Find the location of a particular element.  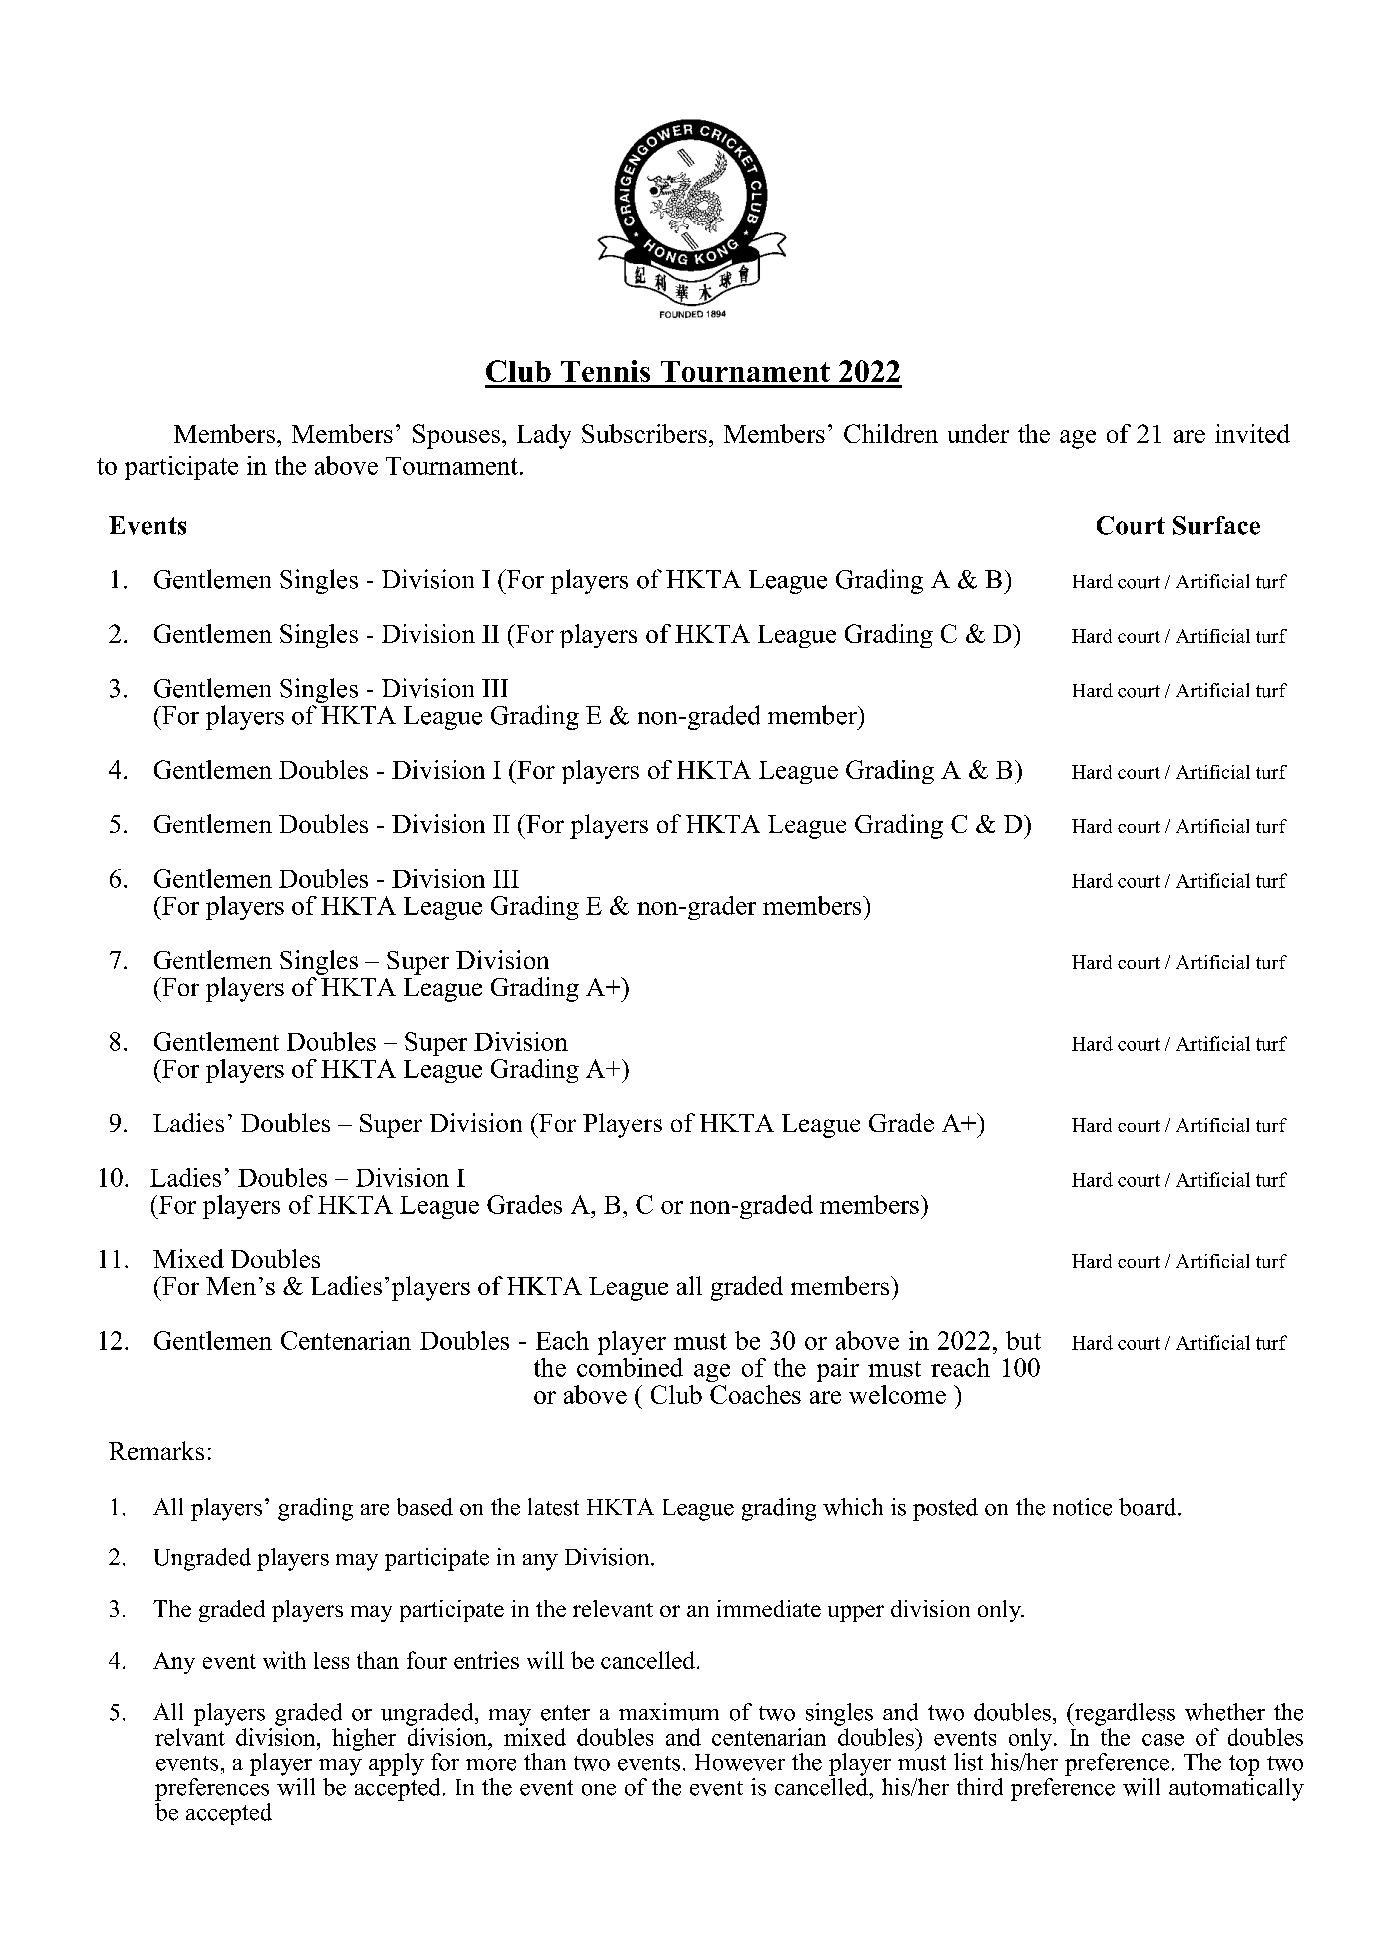

Lady is located at coordinates (544, 436).
